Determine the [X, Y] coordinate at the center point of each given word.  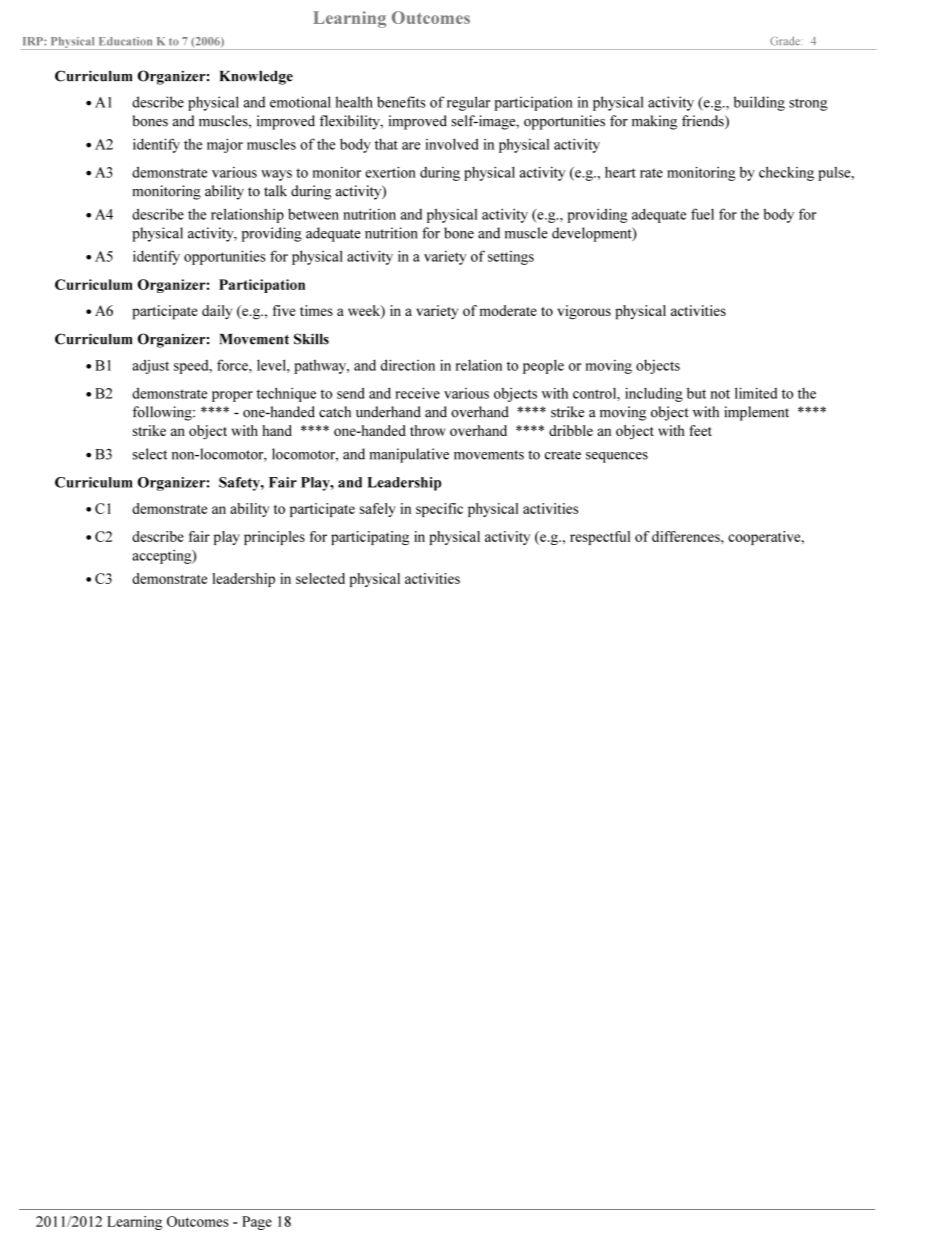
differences [687, 536]
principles [274, 538]
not [720, 394]
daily [217, 312]
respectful [600, 538]
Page [257, 1223]
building [759, 103]
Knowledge [256, 78]
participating [370, 538]
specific [439, 510]
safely [378, 510]
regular [468, 103]
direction [408, 365]
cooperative [765, 538]
